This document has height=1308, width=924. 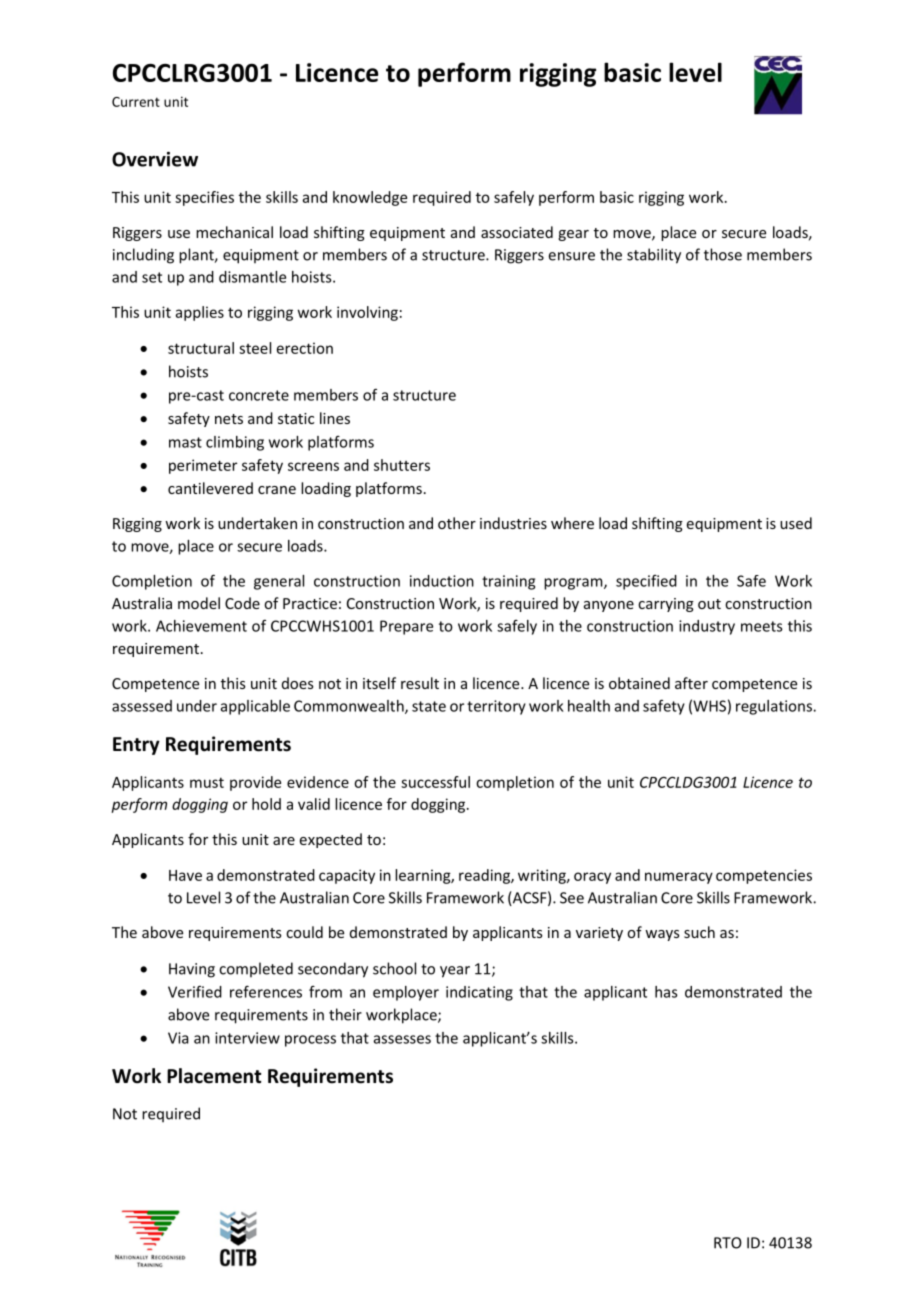 I want to click on Overview, so click(x=155, y=159).
